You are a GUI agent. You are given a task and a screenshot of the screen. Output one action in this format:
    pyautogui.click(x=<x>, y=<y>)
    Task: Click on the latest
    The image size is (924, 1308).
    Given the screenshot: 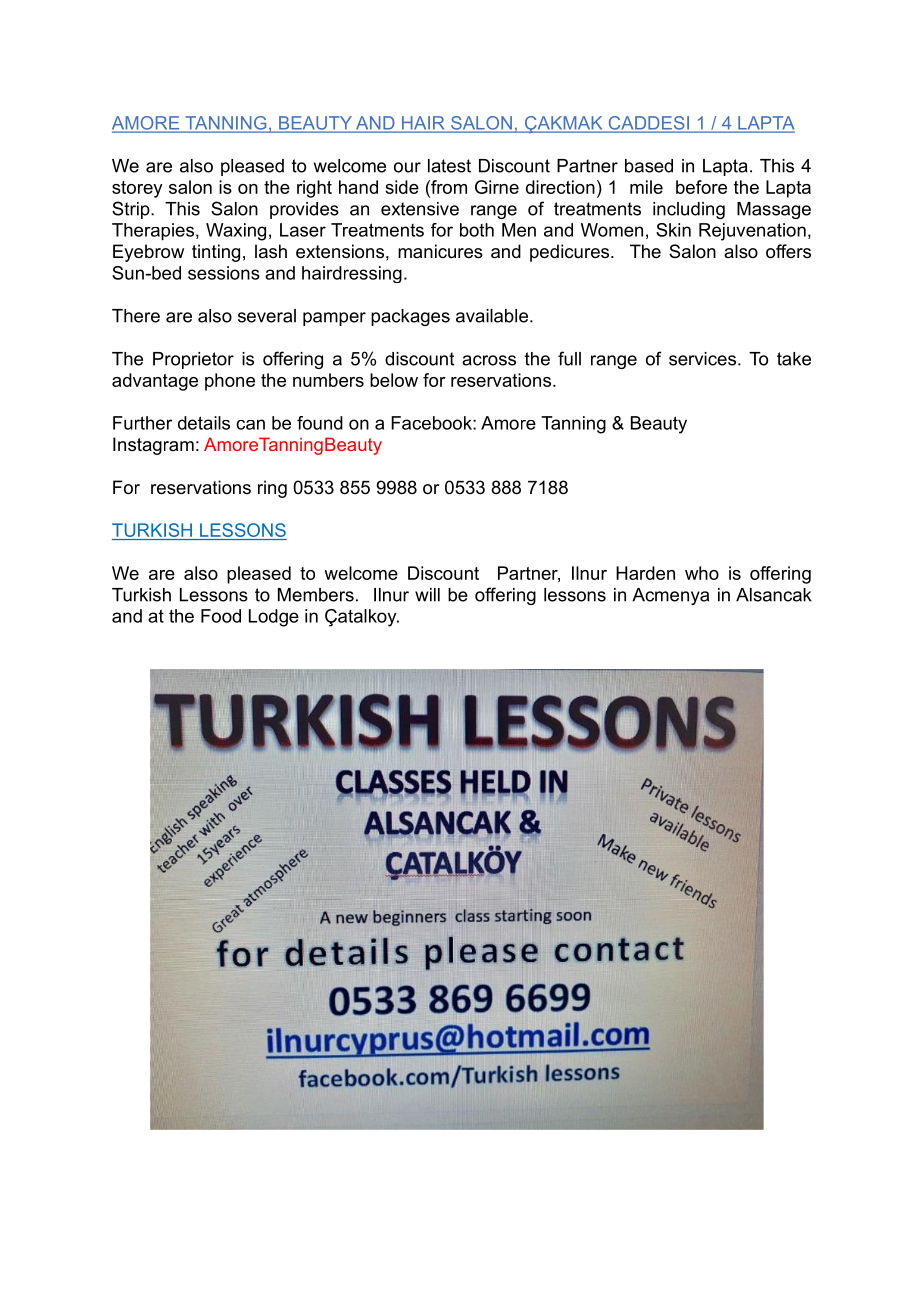 What is the action you would take?
    pyautogui.click(x=449, y=166)
